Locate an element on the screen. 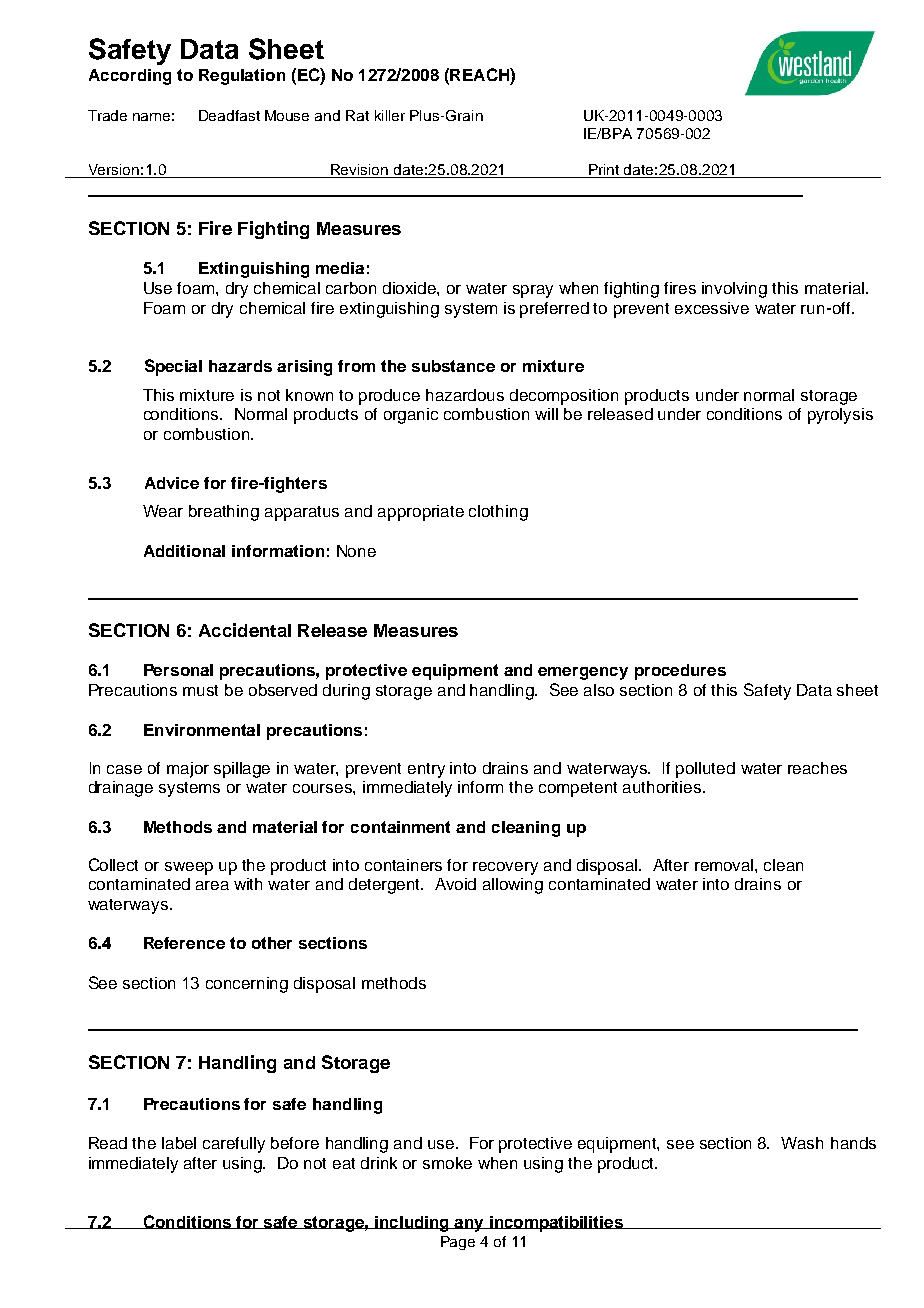 This screenshot has width=924, height=1308. procedures is located at coordinates (680, 672).
